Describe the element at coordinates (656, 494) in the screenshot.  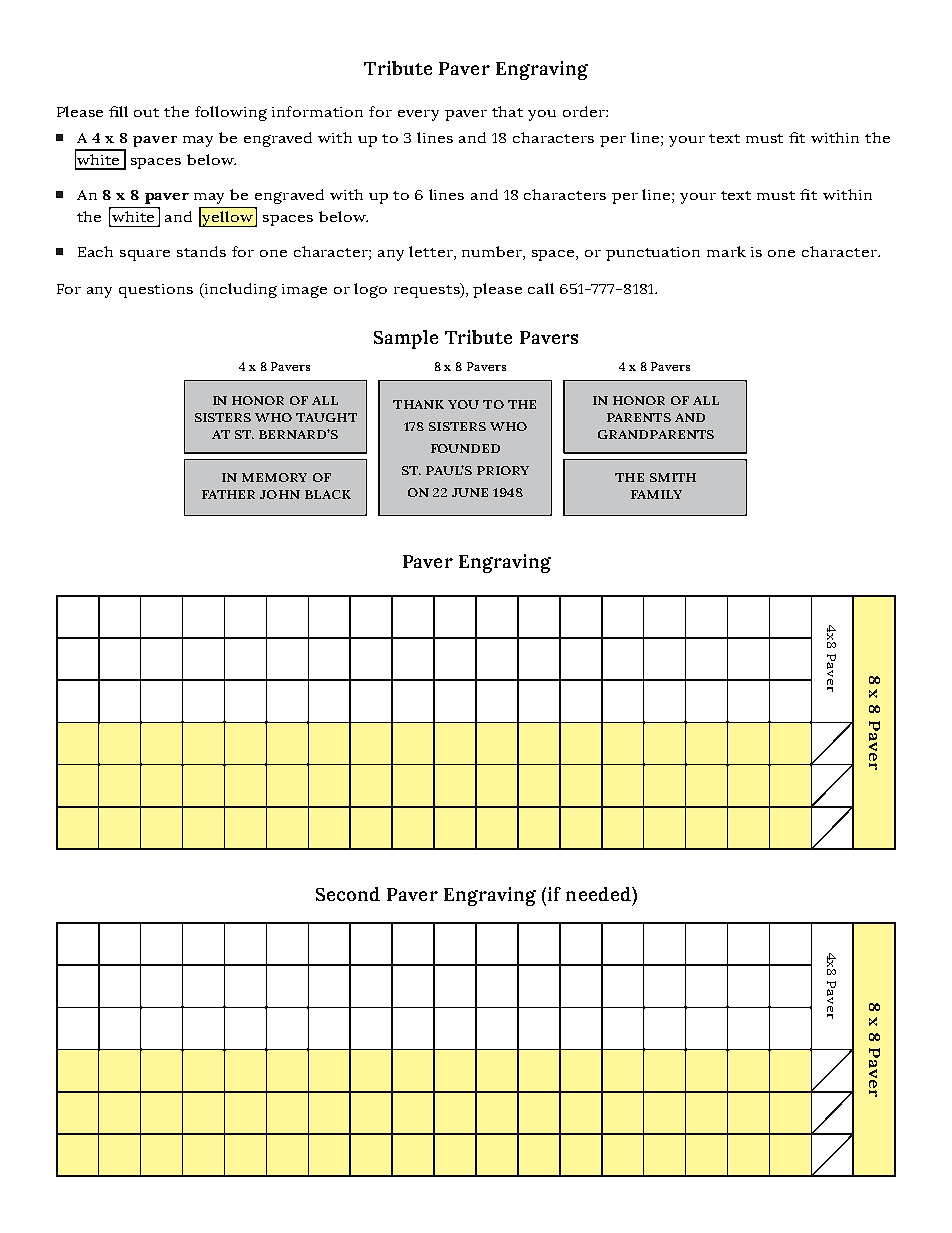
I see `FAMILY` at that location.
